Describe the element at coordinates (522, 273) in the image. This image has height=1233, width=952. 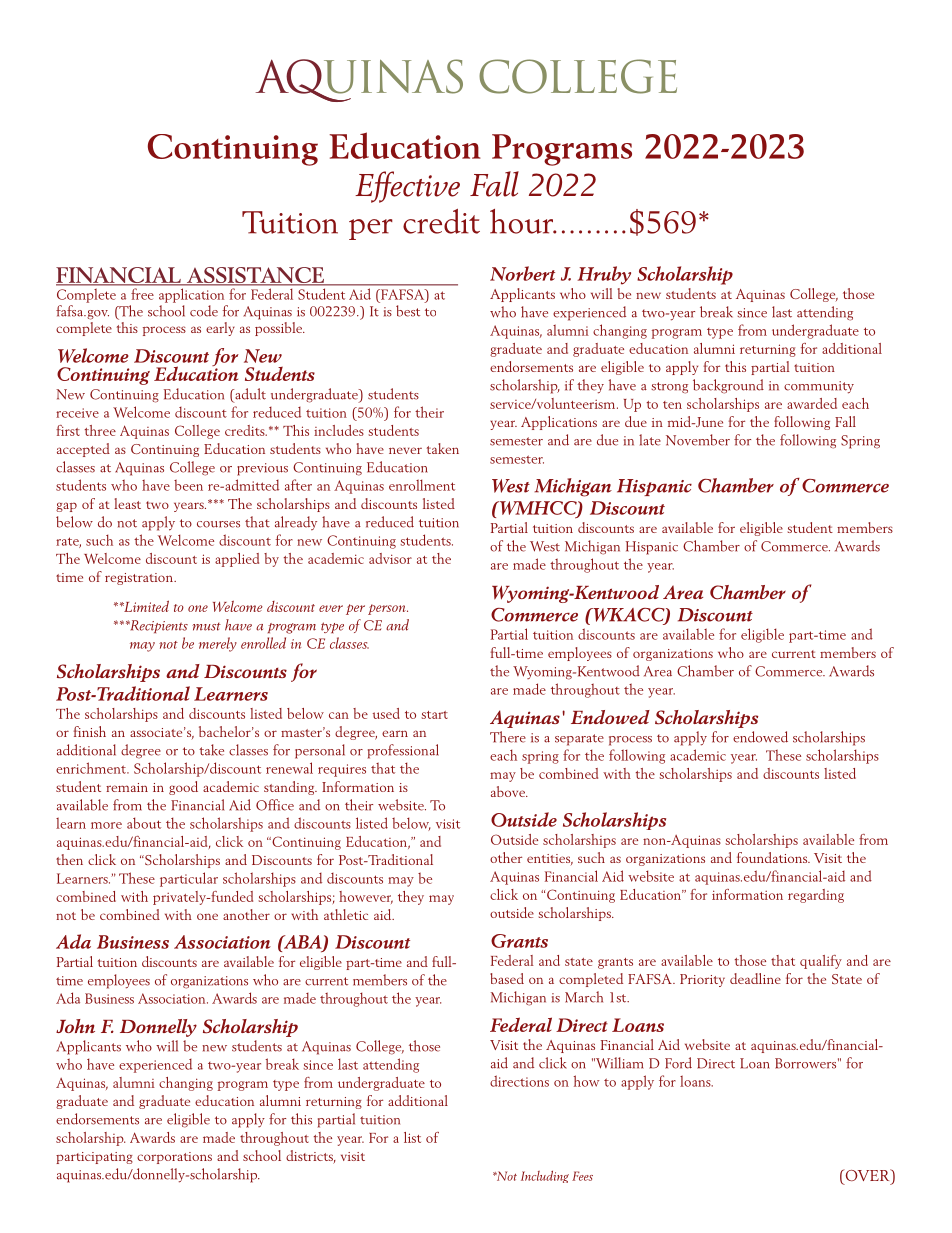
I see `Norbert` at that location.
